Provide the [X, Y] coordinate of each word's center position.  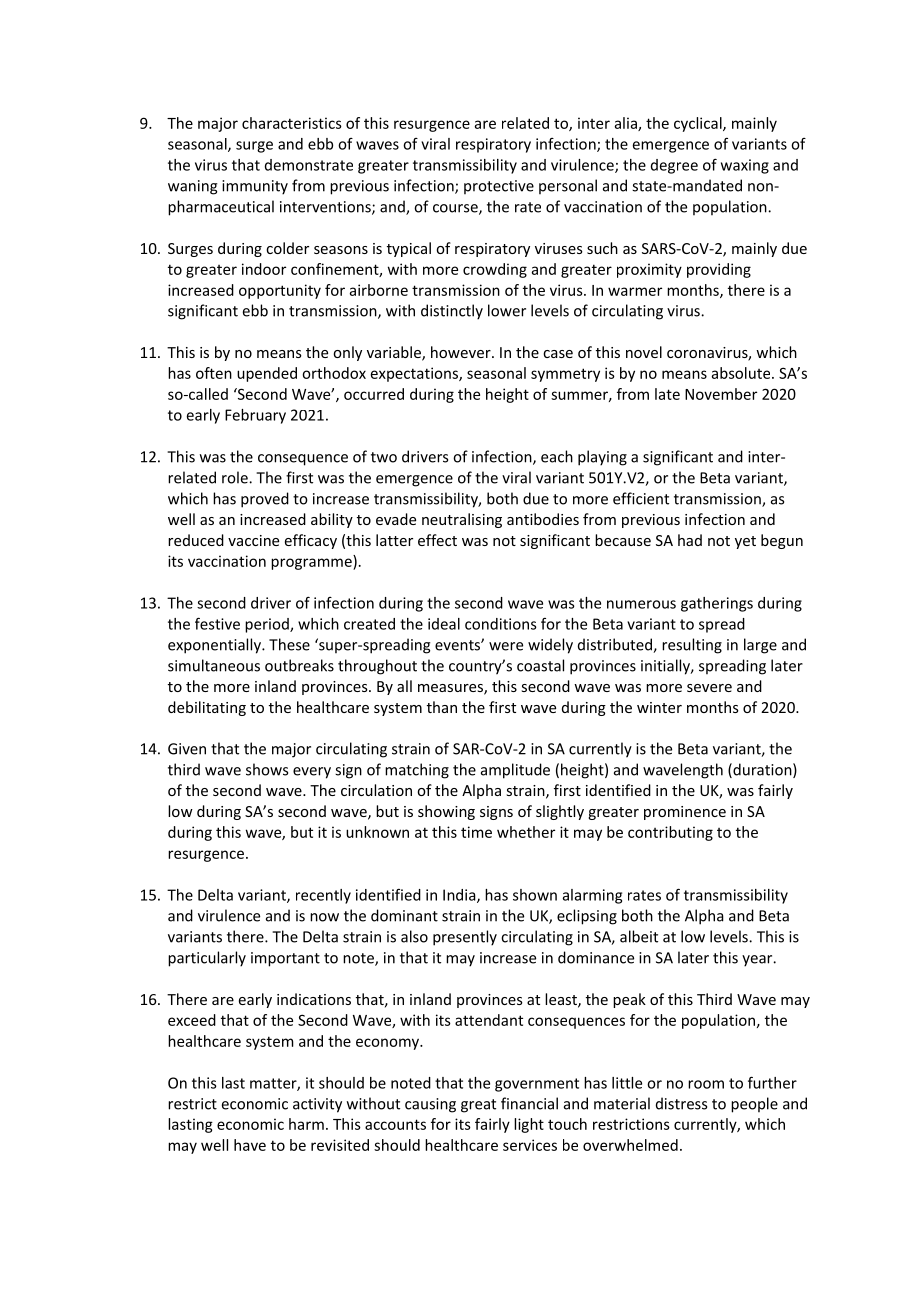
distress [681, 1103]
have [250, 1145]
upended [267, 374]
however [462, 352]
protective [499, 187]
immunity [255, 187]
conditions [501, 624]
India [460, 896]
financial [529, 1103]
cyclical [699, 124]
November [721, 394]
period [268, 625]
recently [323, 896]
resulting [692, 646]
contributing [670, 833]
